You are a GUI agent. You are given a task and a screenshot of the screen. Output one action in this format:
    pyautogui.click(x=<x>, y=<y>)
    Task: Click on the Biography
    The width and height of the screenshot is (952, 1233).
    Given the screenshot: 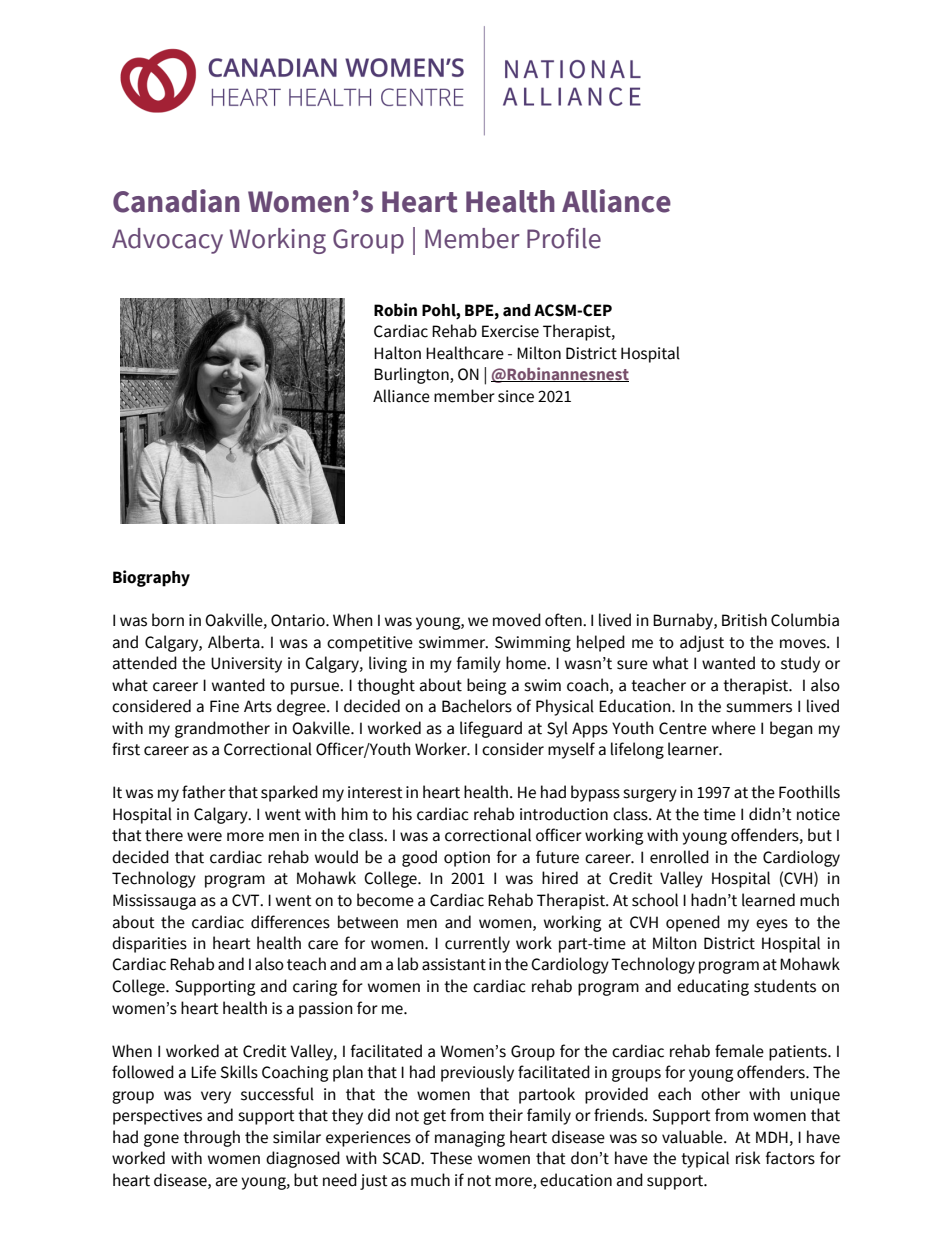 What is the action you would take?
    pyautogui.click(x=151, y=578)
